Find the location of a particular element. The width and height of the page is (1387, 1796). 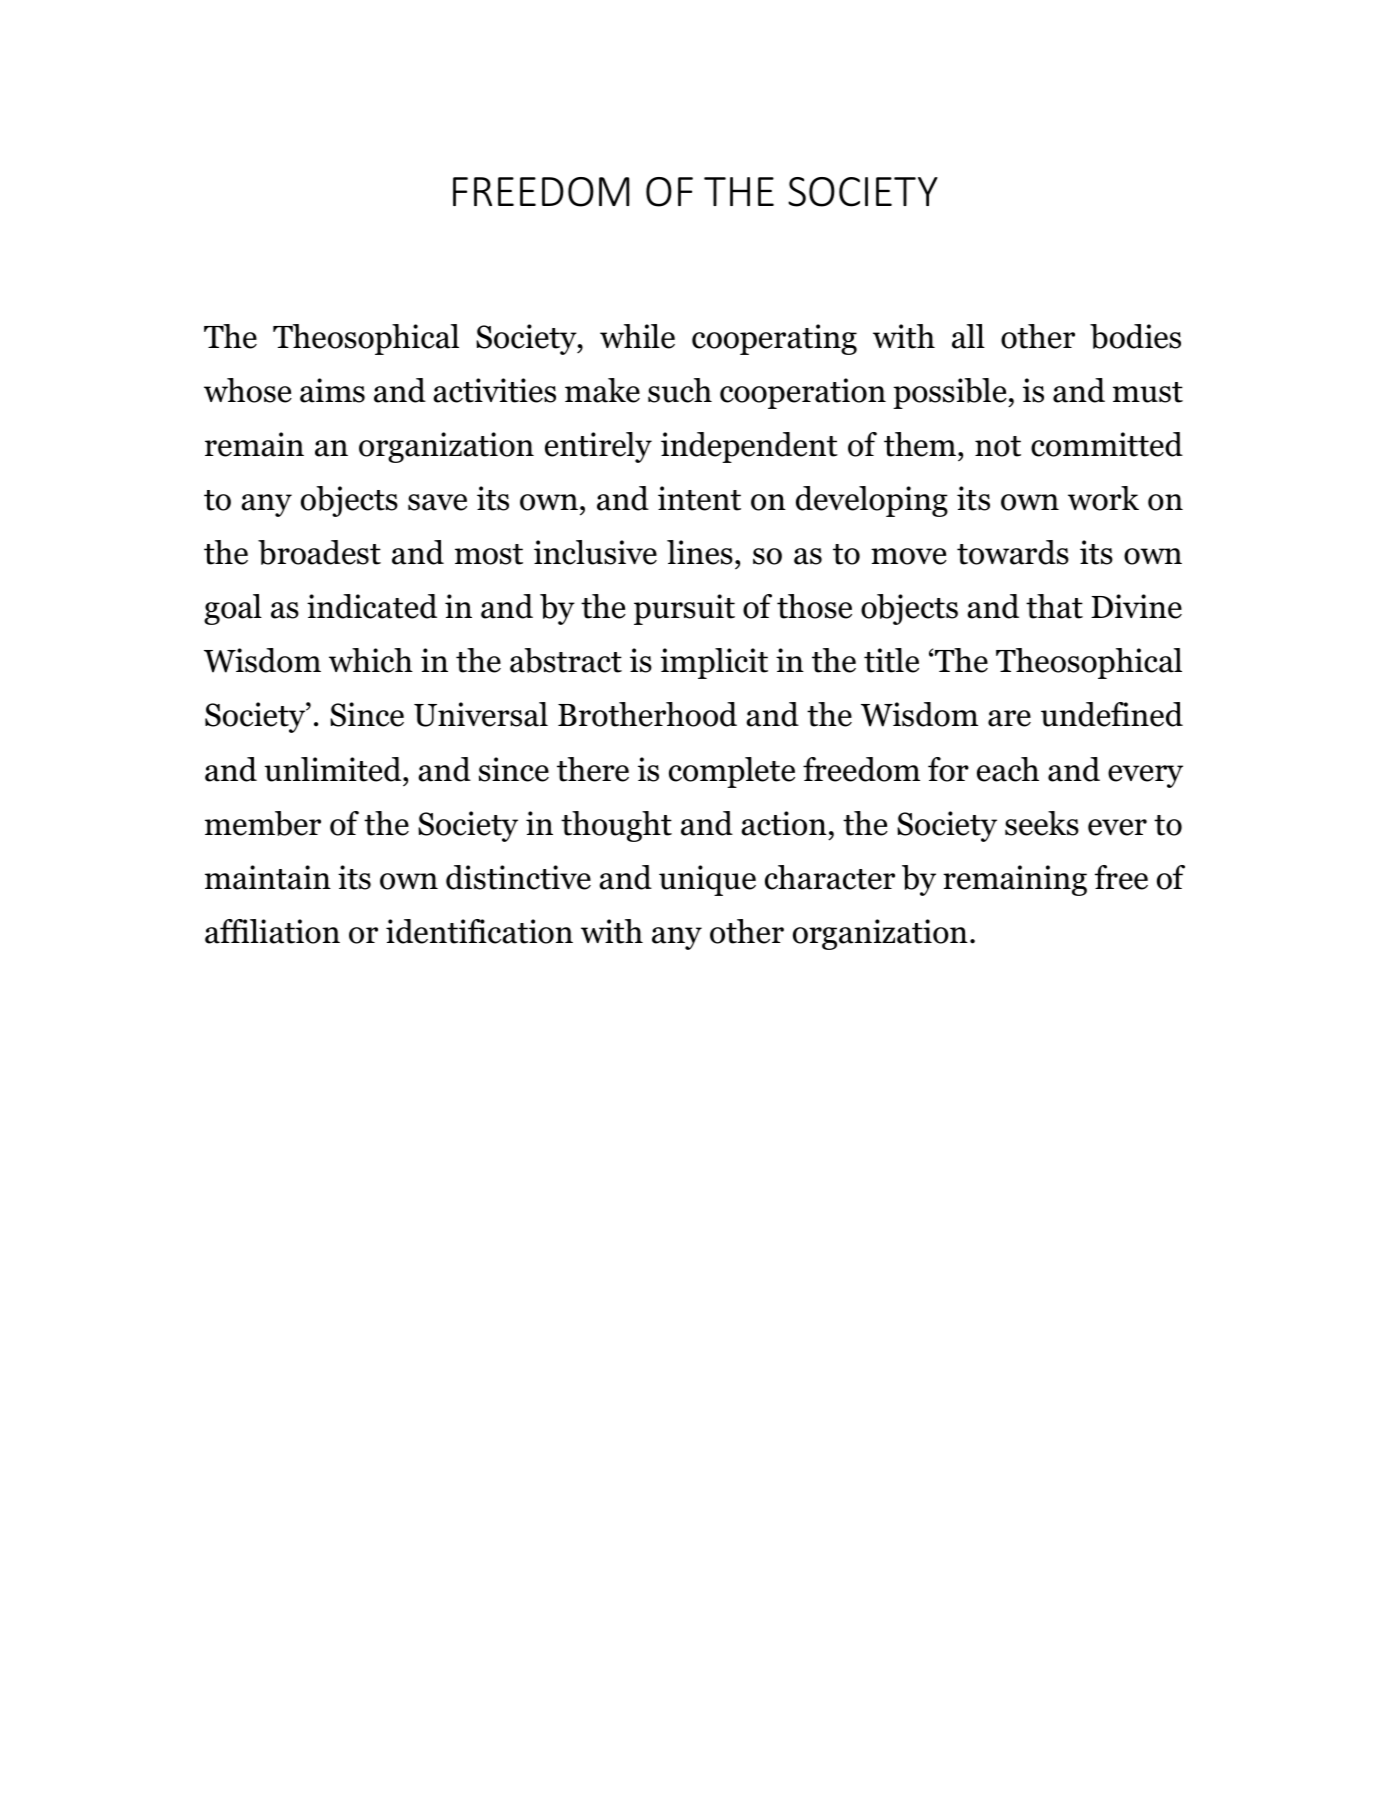

character is located at coordinates (830, 877).
